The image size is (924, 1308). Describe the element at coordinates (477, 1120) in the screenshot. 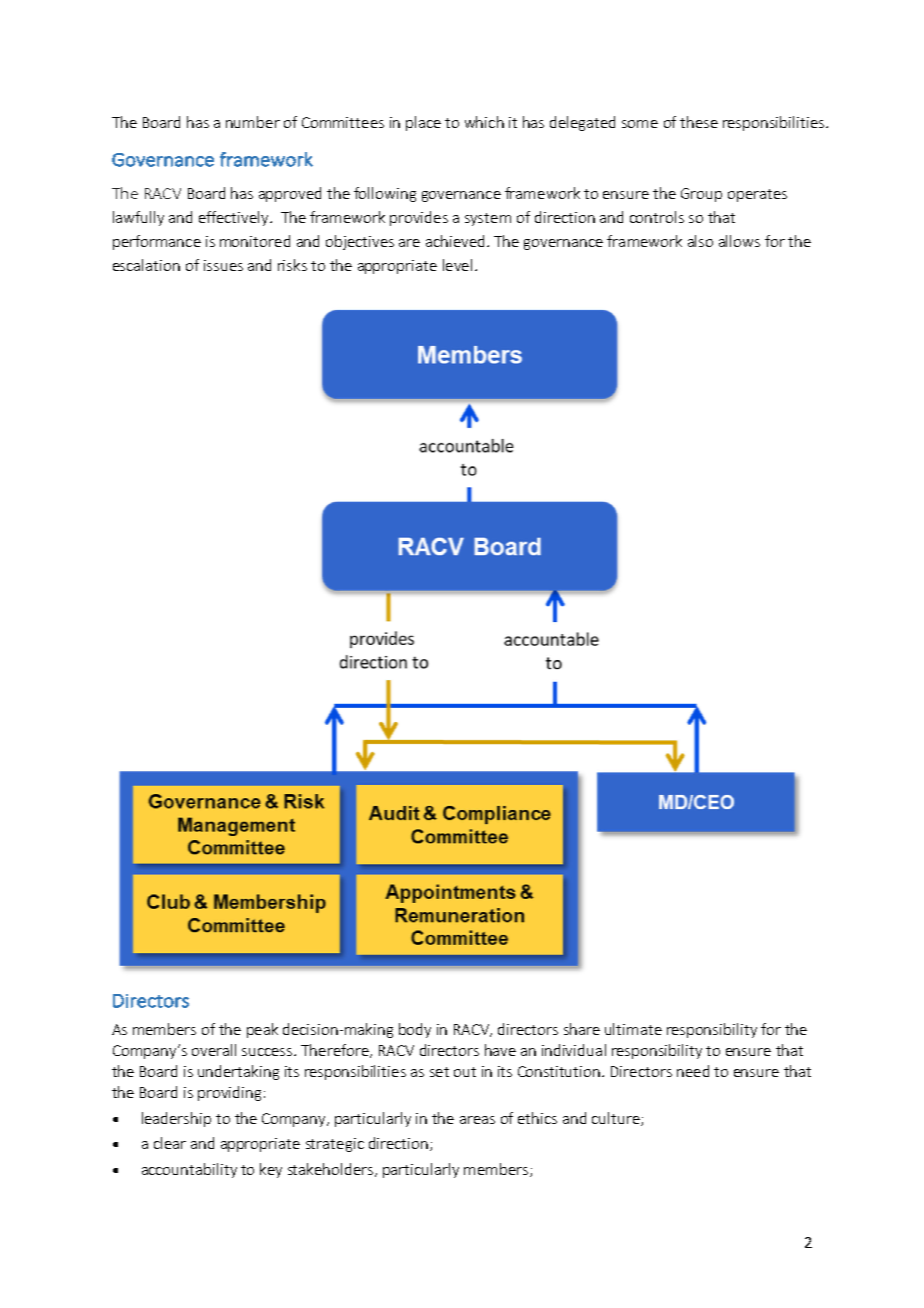

I see `areas` at that location.
